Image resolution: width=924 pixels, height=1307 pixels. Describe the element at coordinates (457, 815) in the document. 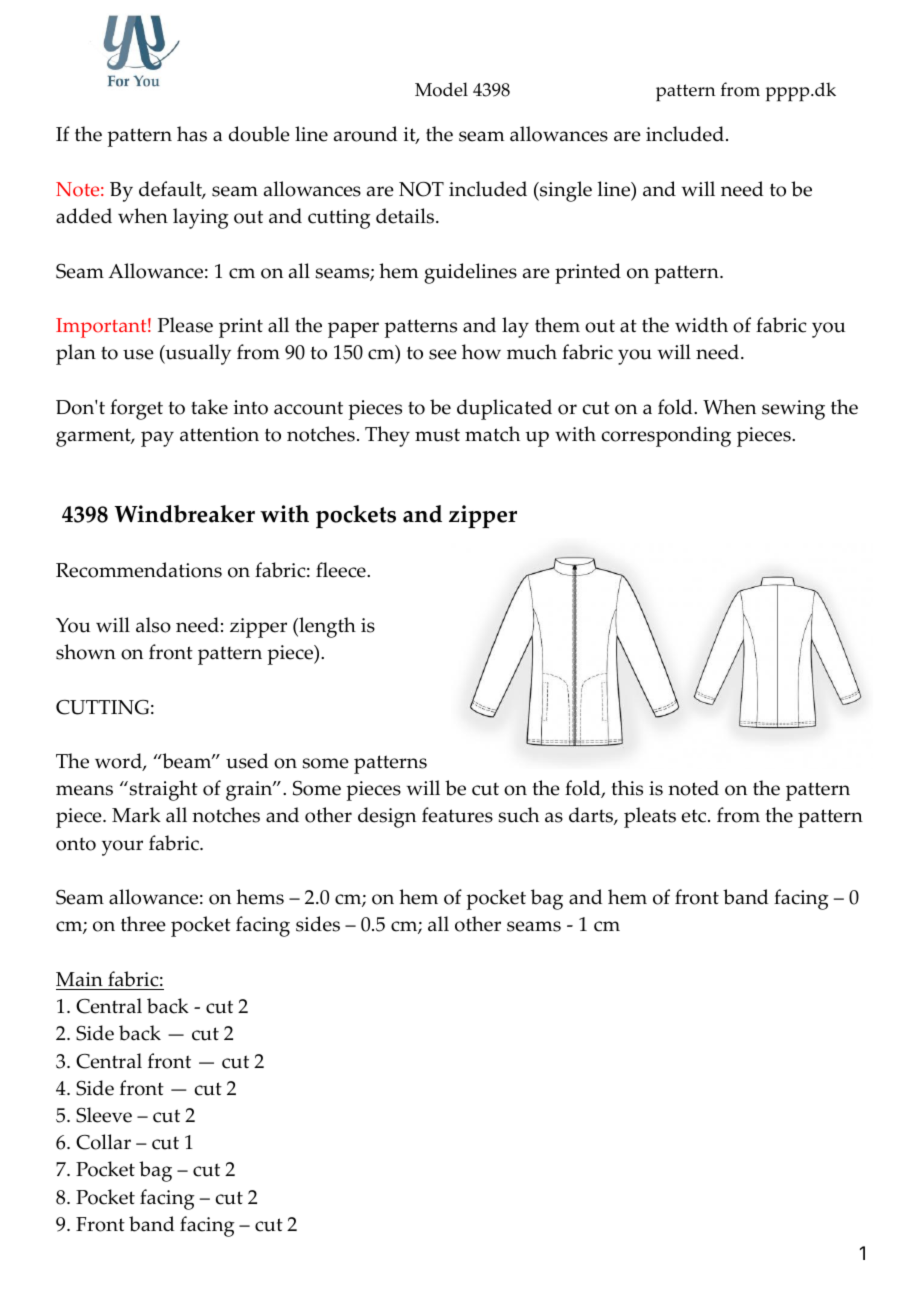

I see `features` at that location.
